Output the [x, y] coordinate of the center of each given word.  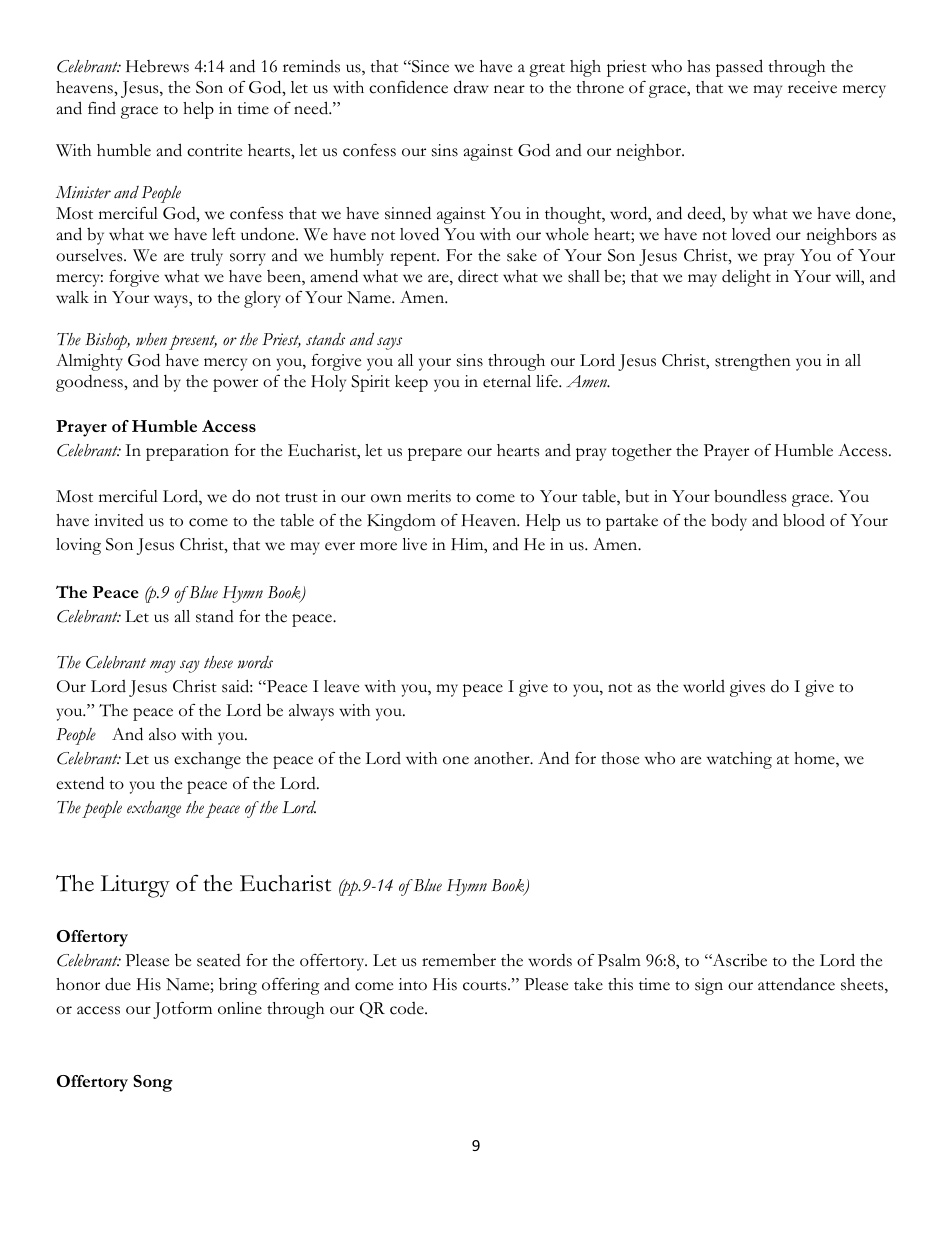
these [218, 662]
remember [459, 960]
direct [478, 276]
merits [429, 496]
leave [341, 686]
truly [207, 257]
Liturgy [135, 886]
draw [471, 87]
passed [739, 68]
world [704, 686]
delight [746, 278]
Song [153, 1083]
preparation [187, 452]
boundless [750, 496]
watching [739, 760]
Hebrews [157, 66]
